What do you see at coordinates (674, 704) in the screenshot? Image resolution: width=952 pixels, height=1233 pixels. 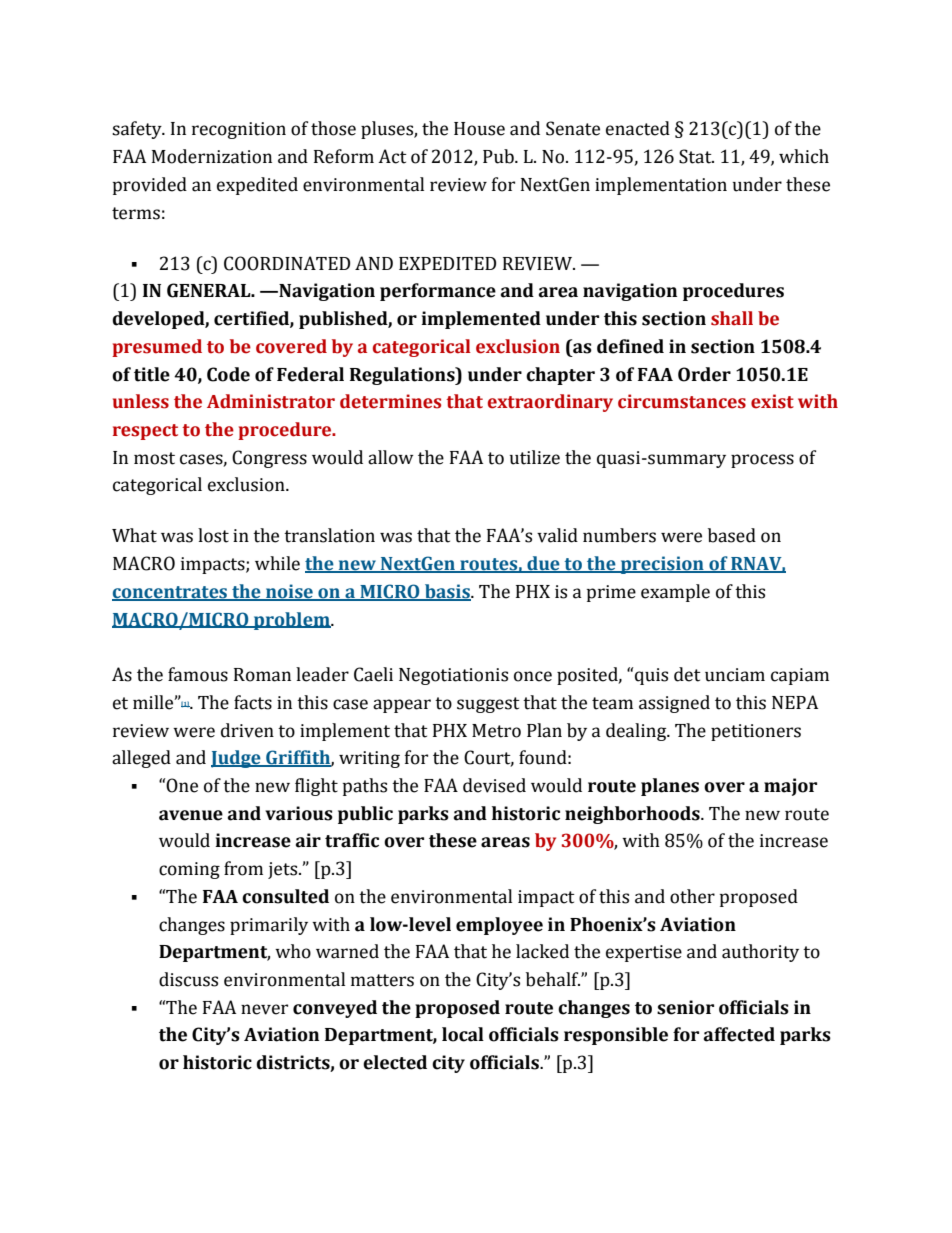 I see `assigned` at bounding box center [674, 704].
